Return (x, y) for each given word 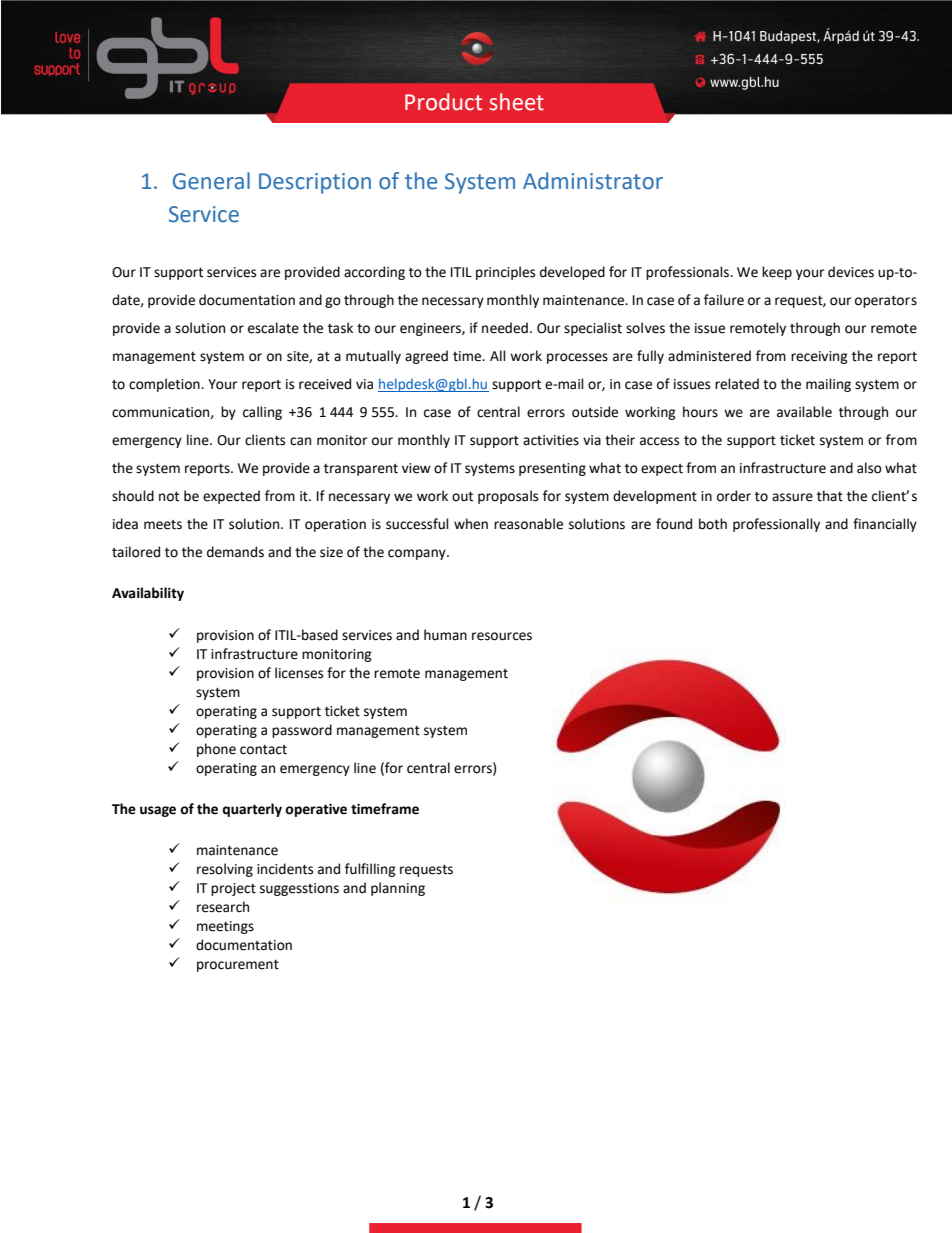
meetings (225, 927)
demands (235, 552)
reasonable (528, 524)
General (211, 181)
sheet (516, 102)
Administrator (593, 181)
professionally (776, 525)
